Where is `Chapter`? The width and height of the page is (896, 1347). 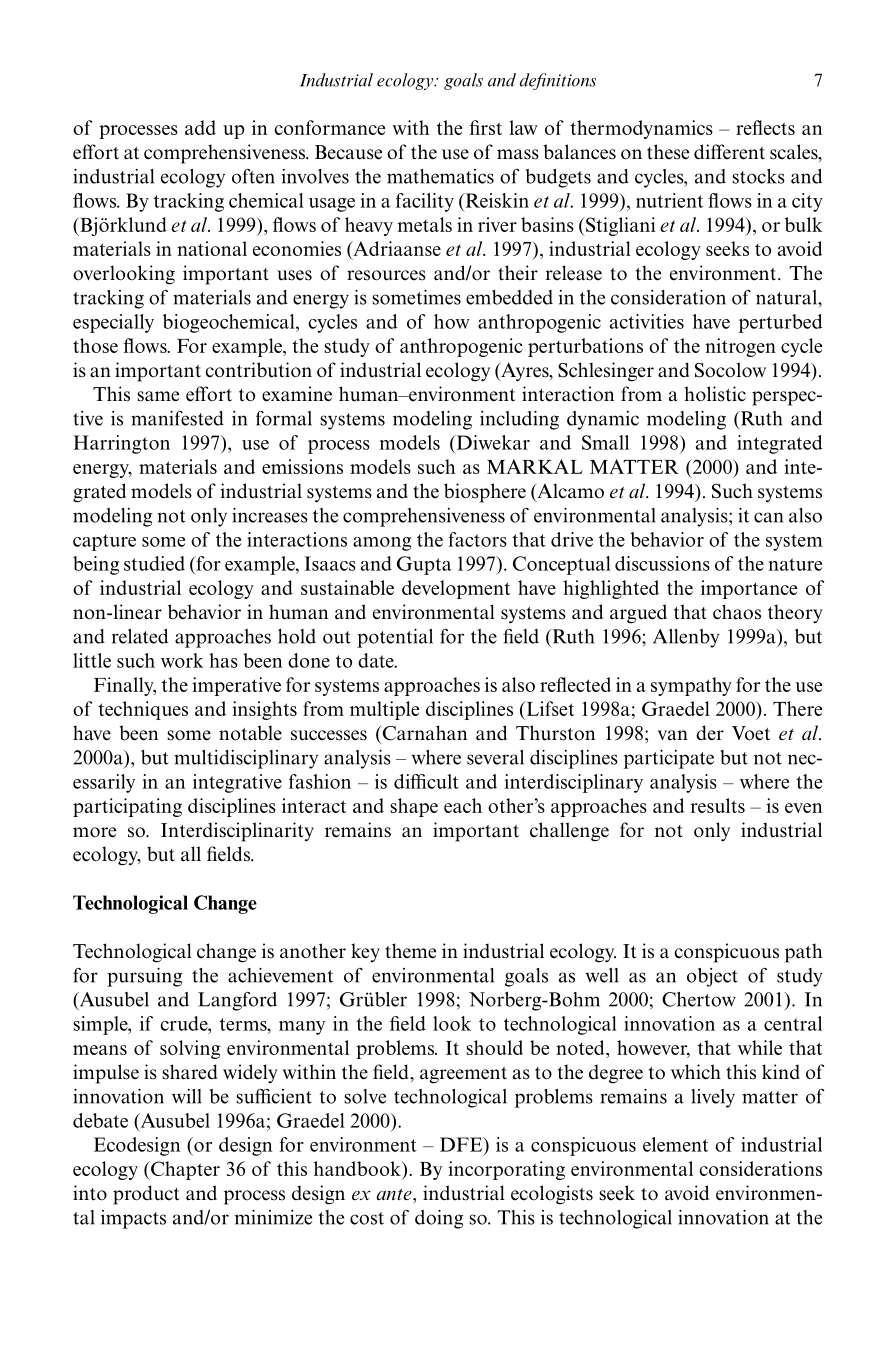
Chapter is located at coordinates (184, 1170).
